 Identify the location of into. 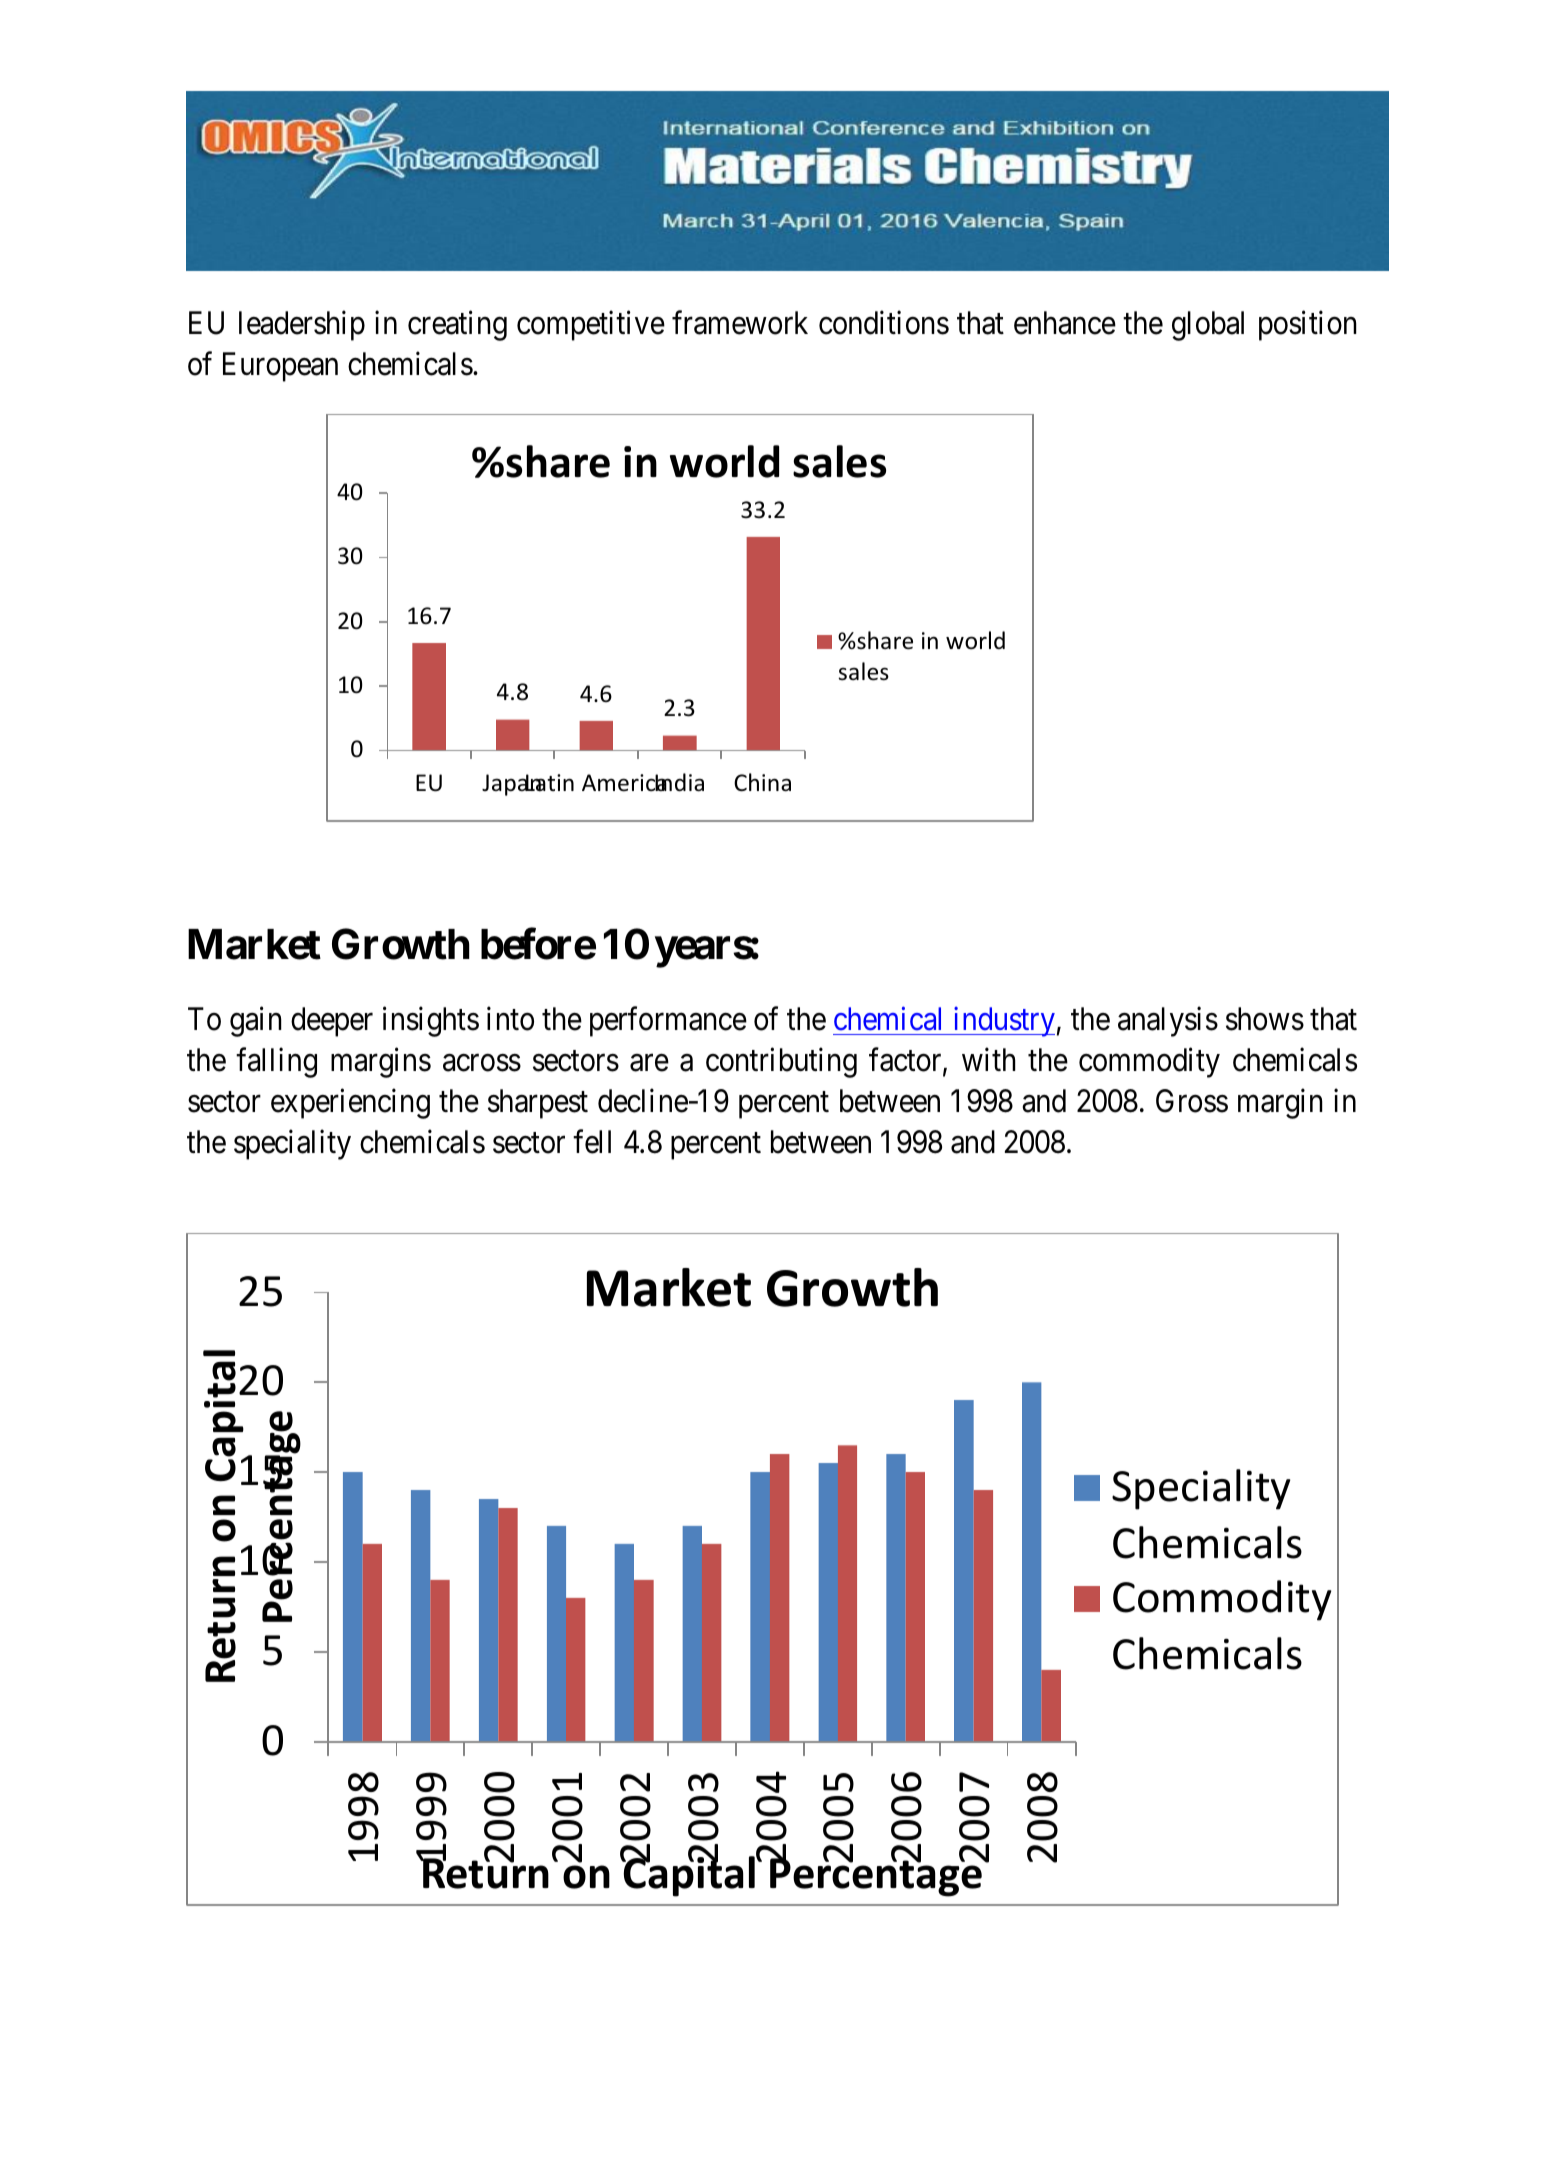
(510, 1018).
